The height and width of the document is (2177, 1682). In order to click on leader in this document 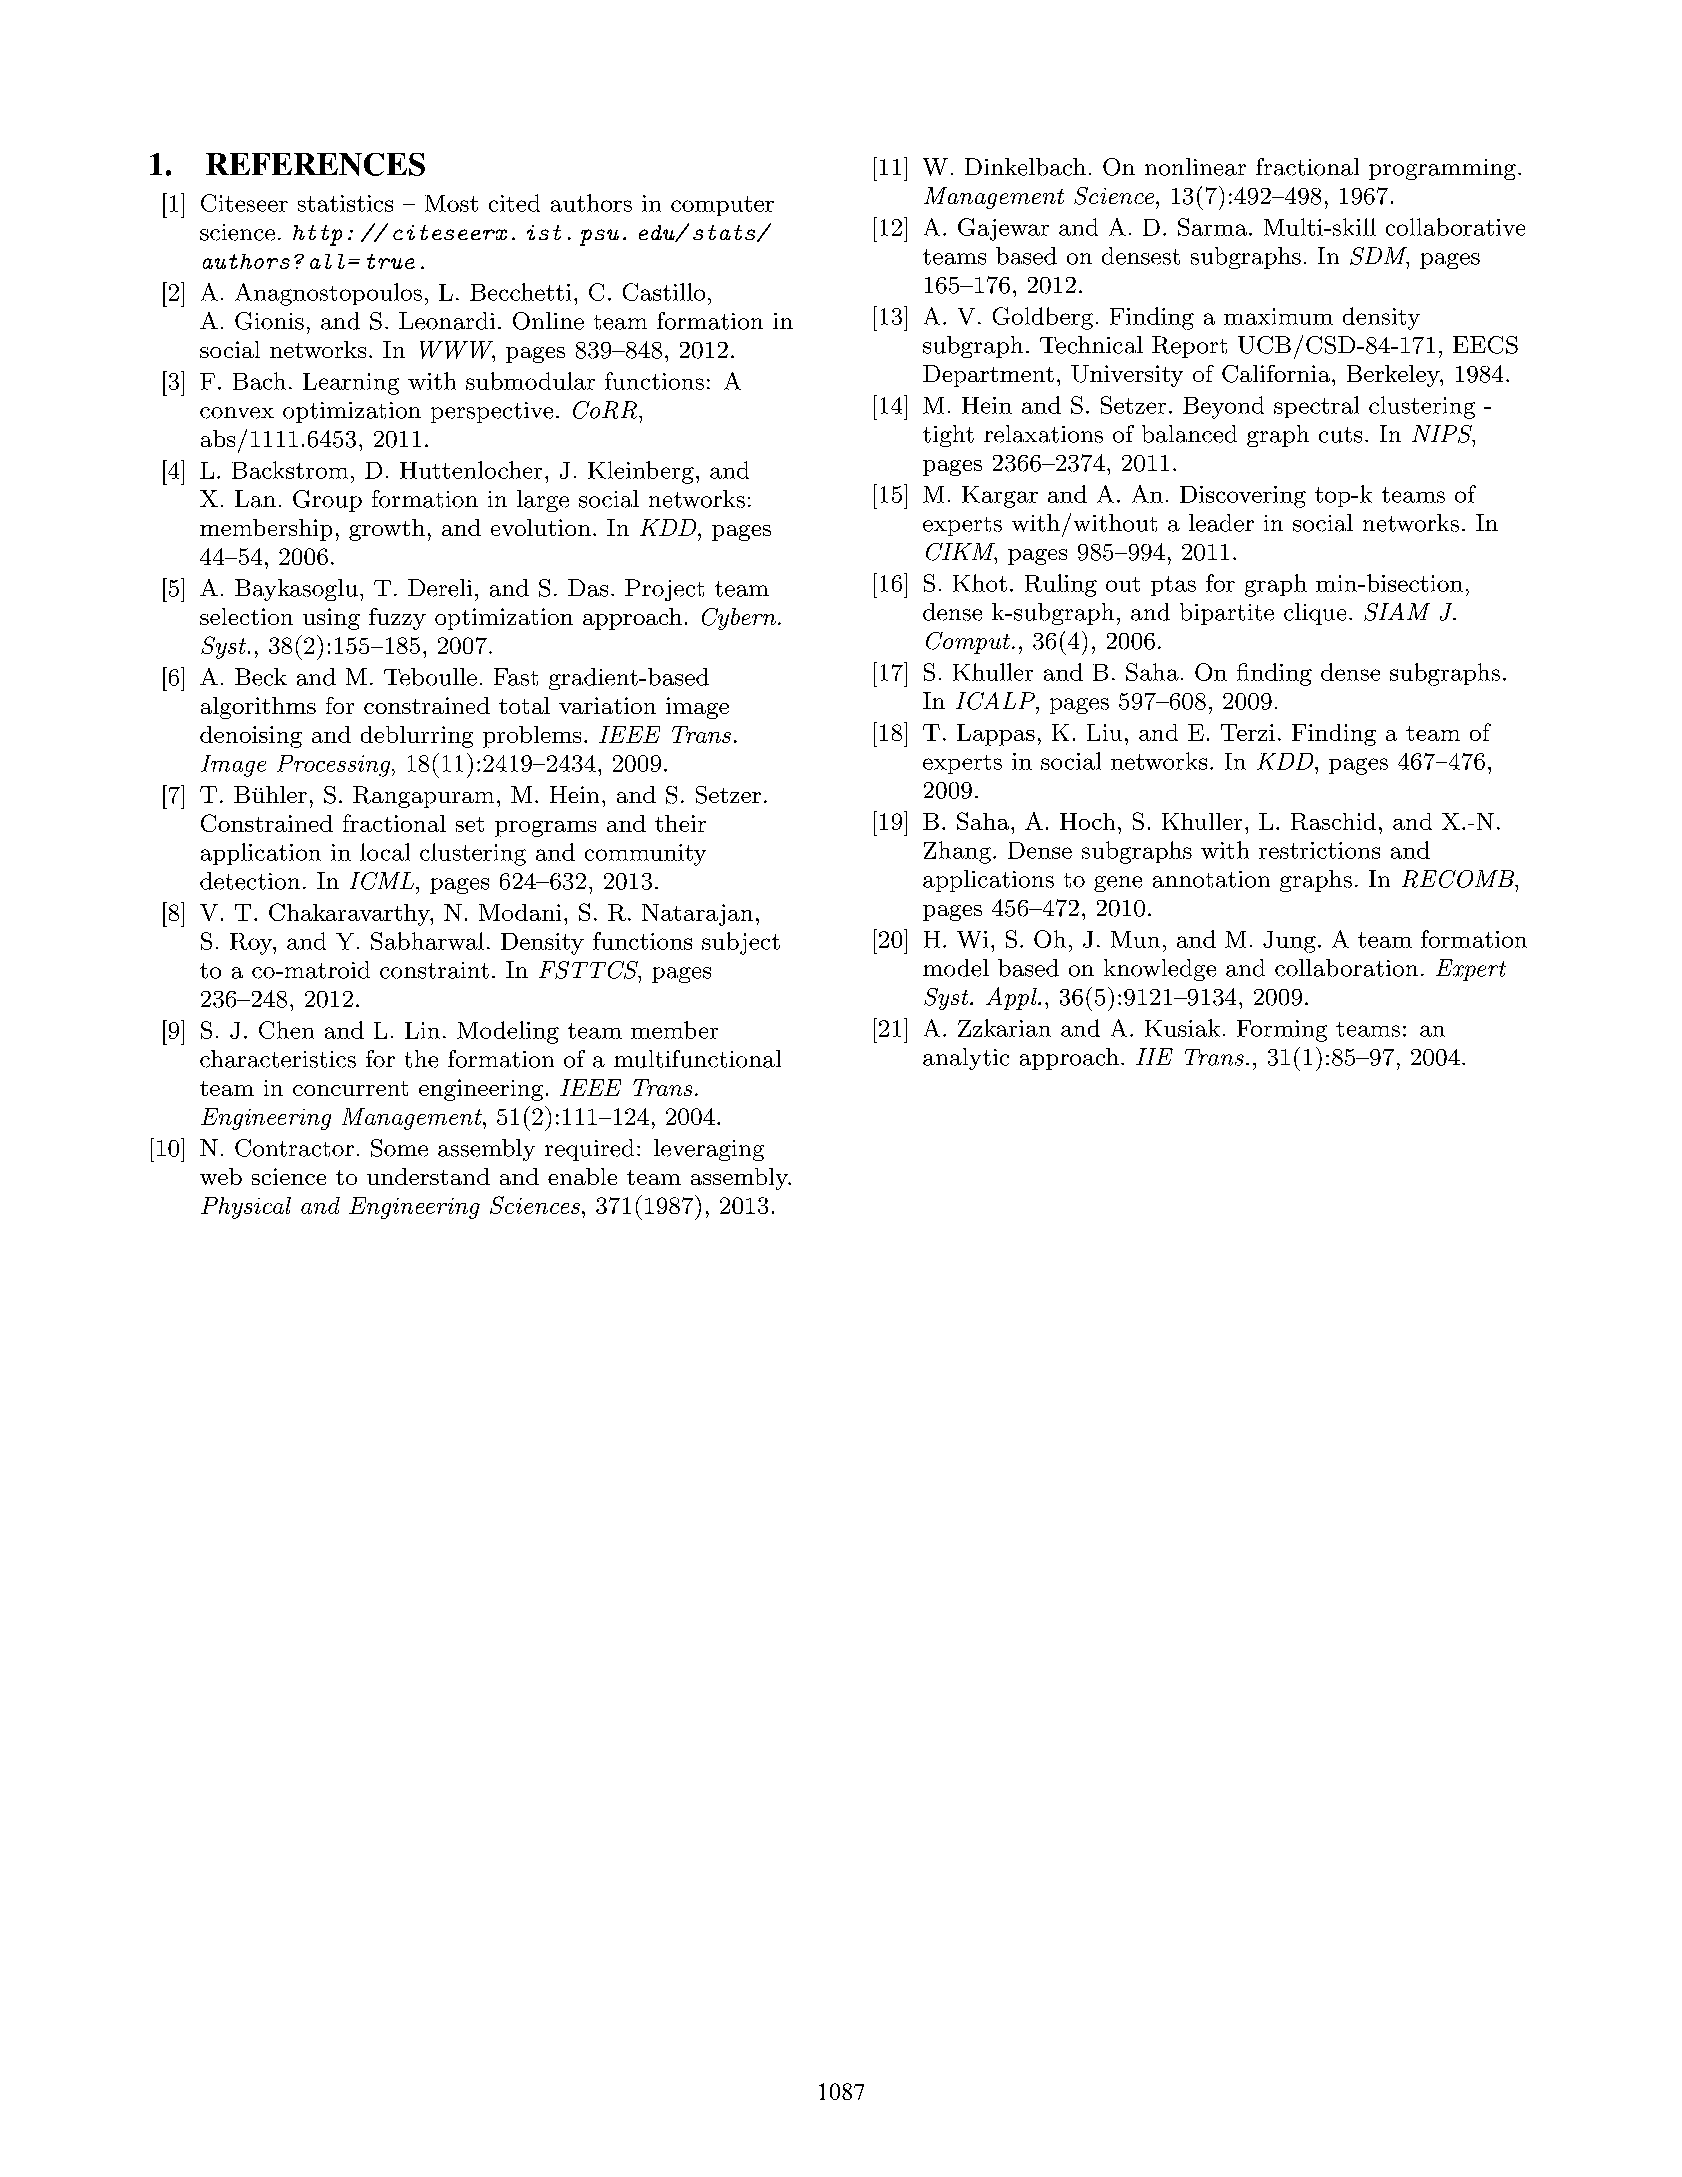, I will do `click(1221, 523)`.
